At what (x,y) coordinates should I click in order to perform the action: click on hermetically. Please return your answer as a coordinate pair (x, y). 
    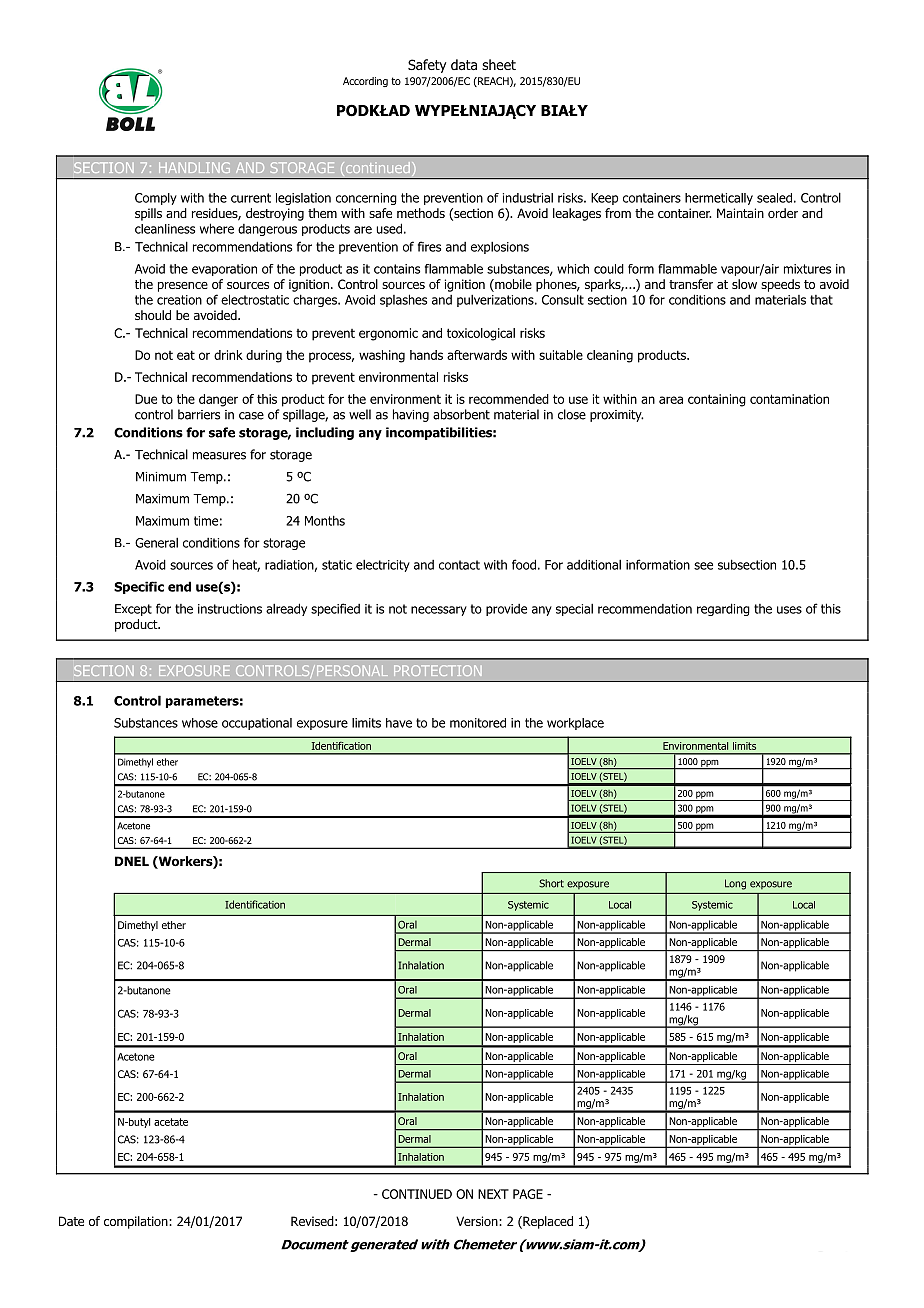
    Looking at the image, I should click on (719, 199).
